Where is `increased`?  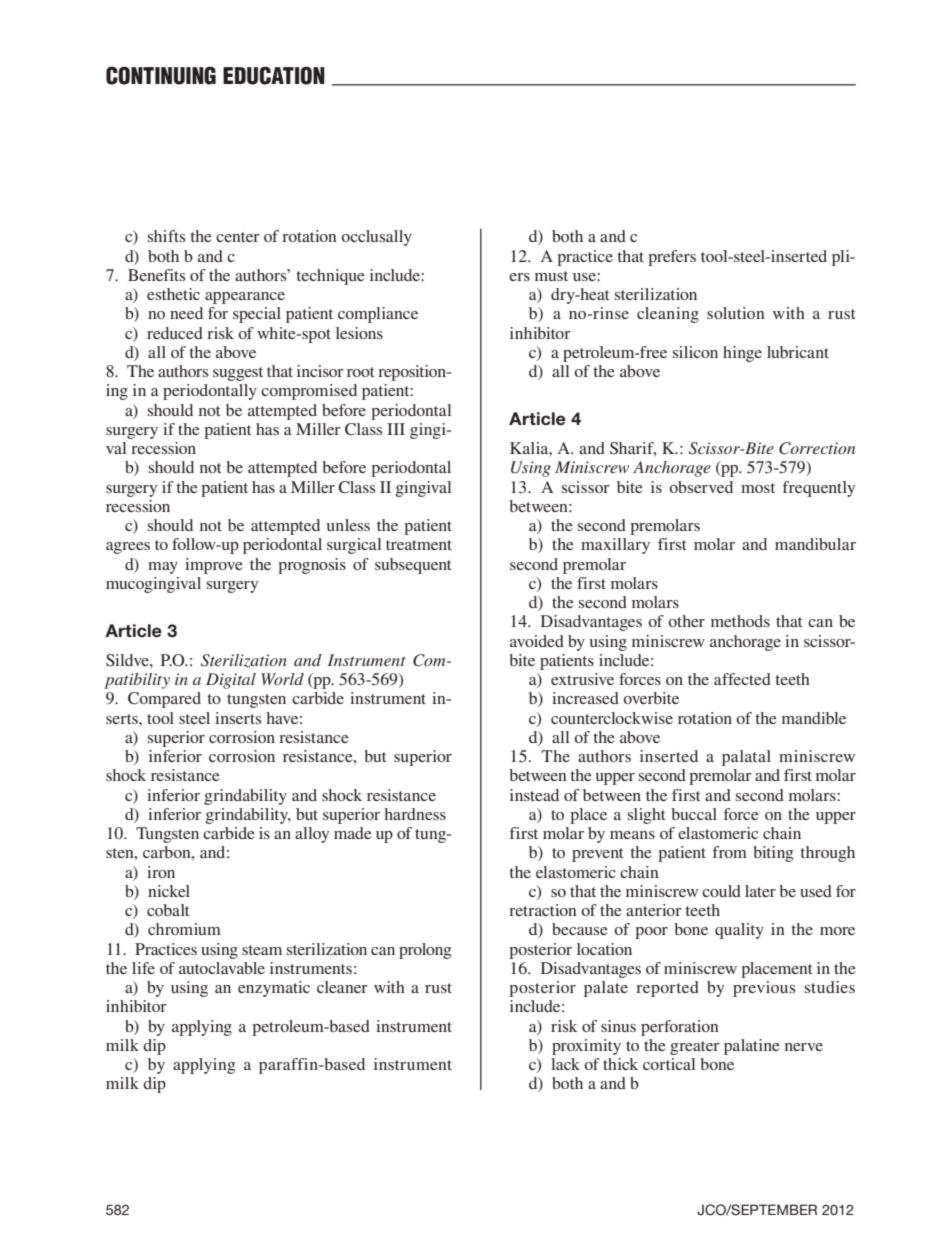 increased is located at coordinates (585, 698).
